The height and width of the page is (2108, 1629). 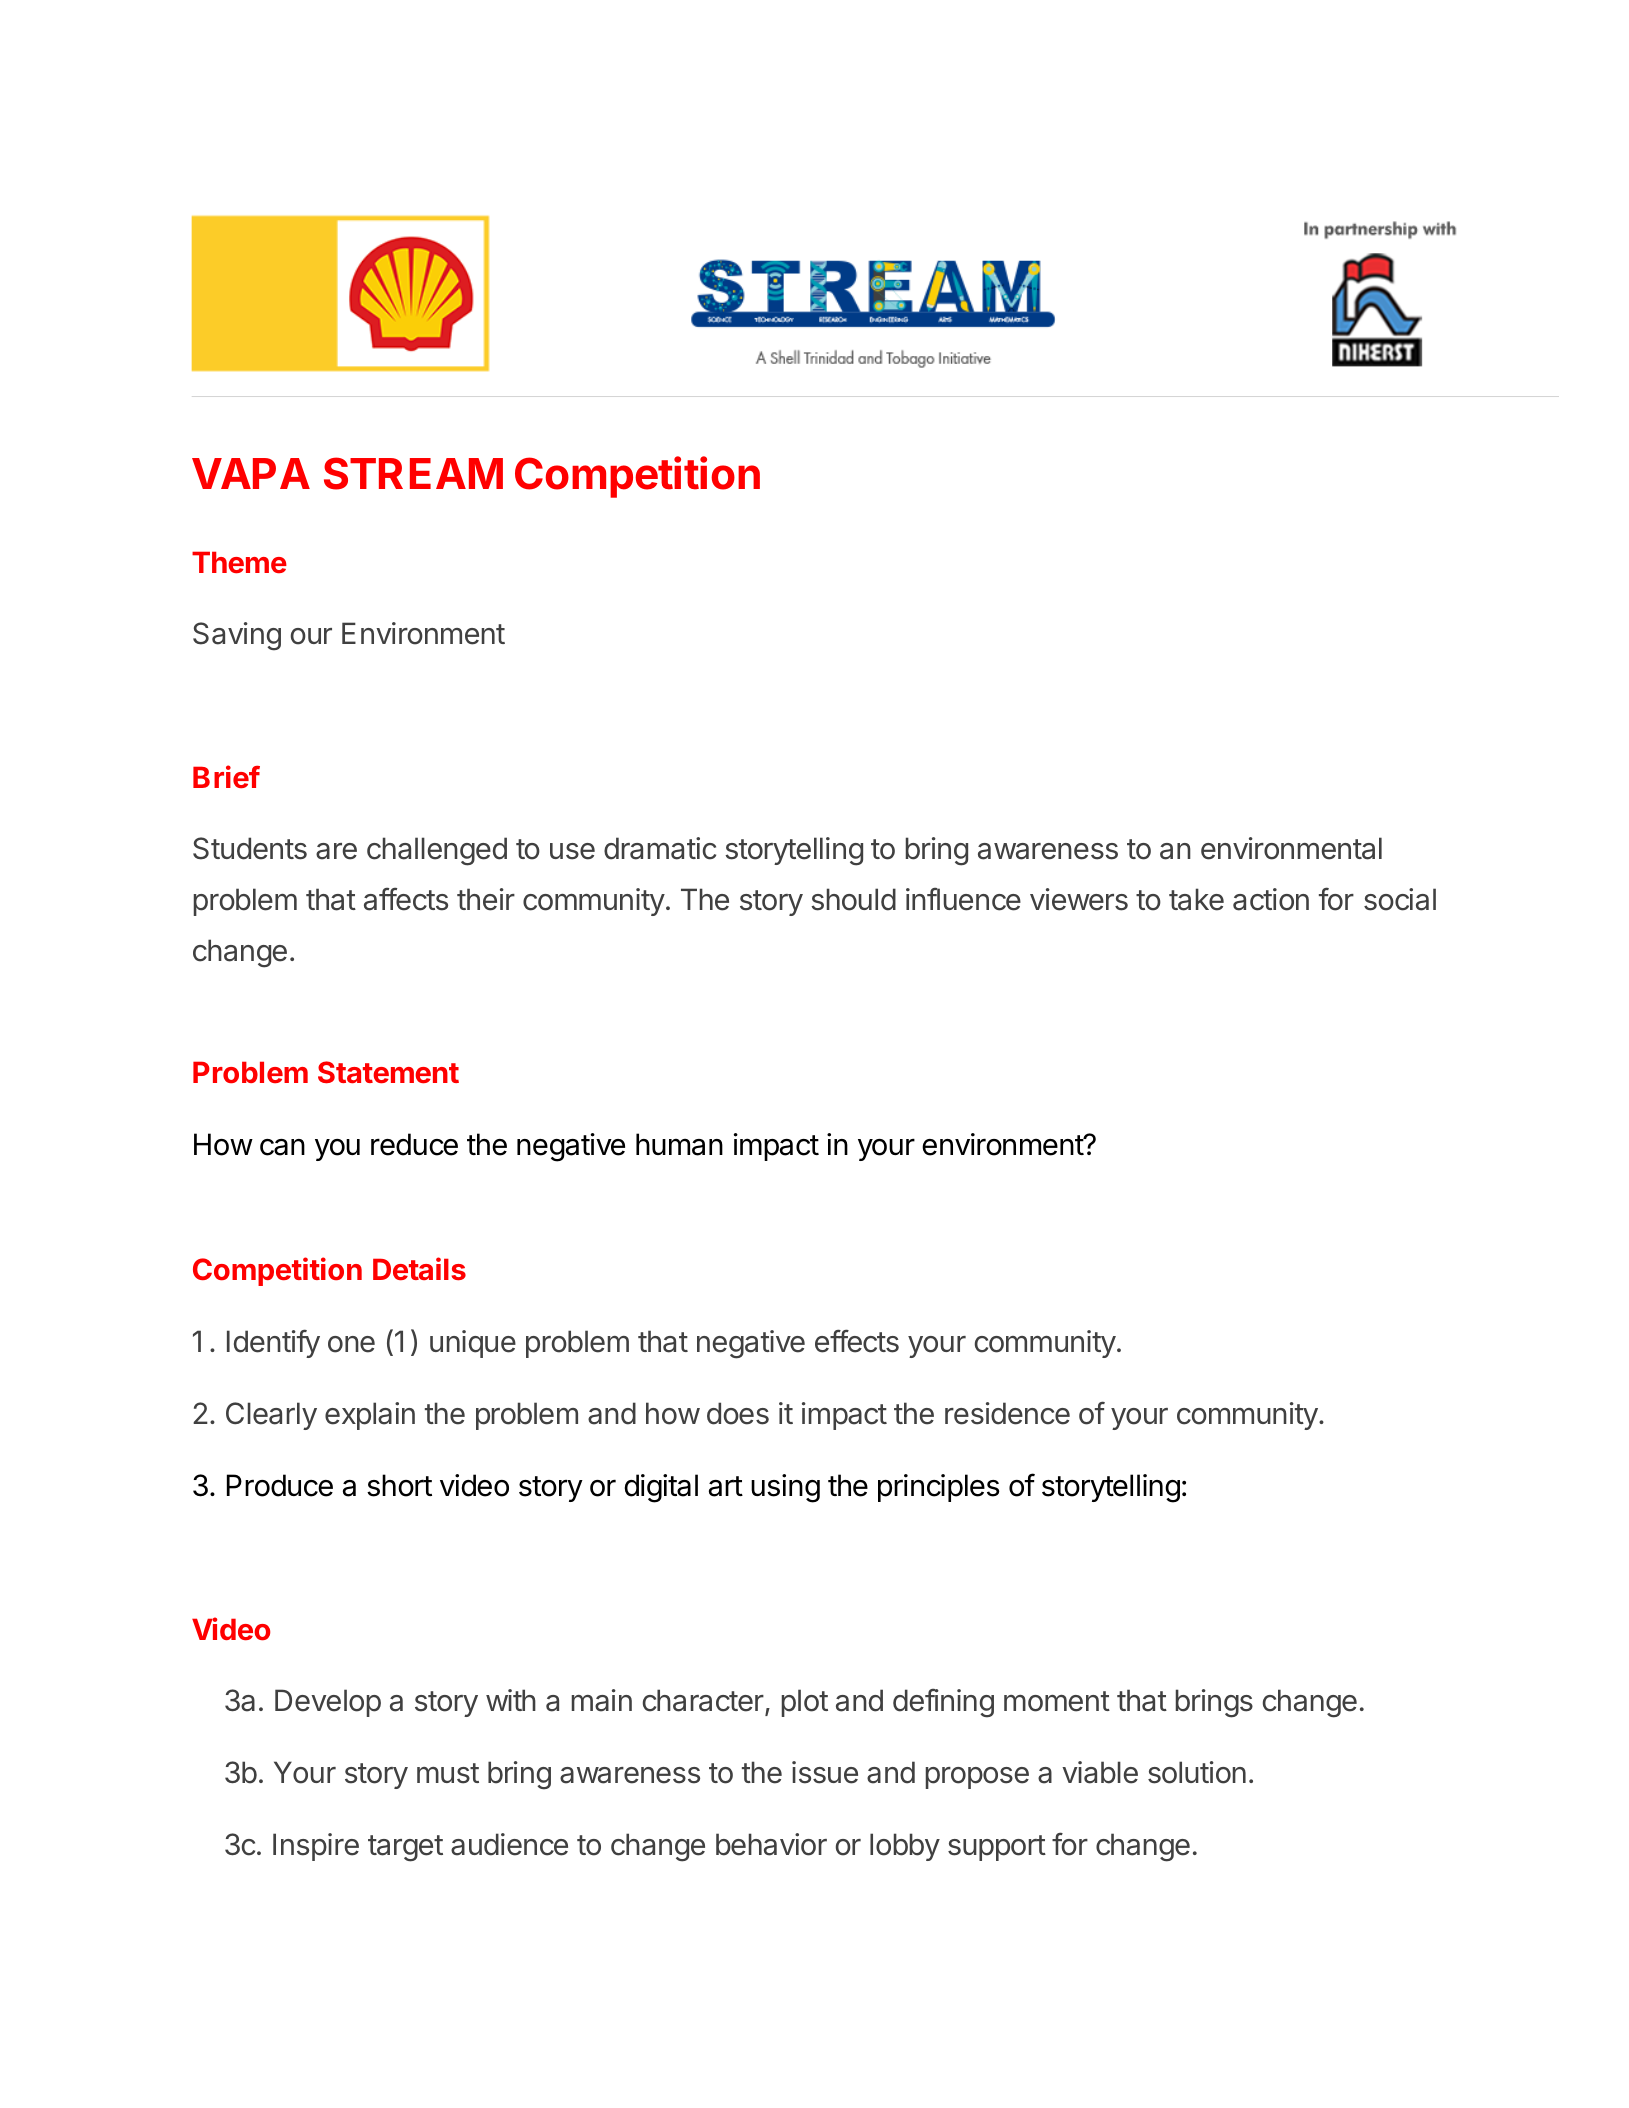 What do you see at coordinates (679, 1144) in the page?
I see `human` at bounding box center [679, 1144].
